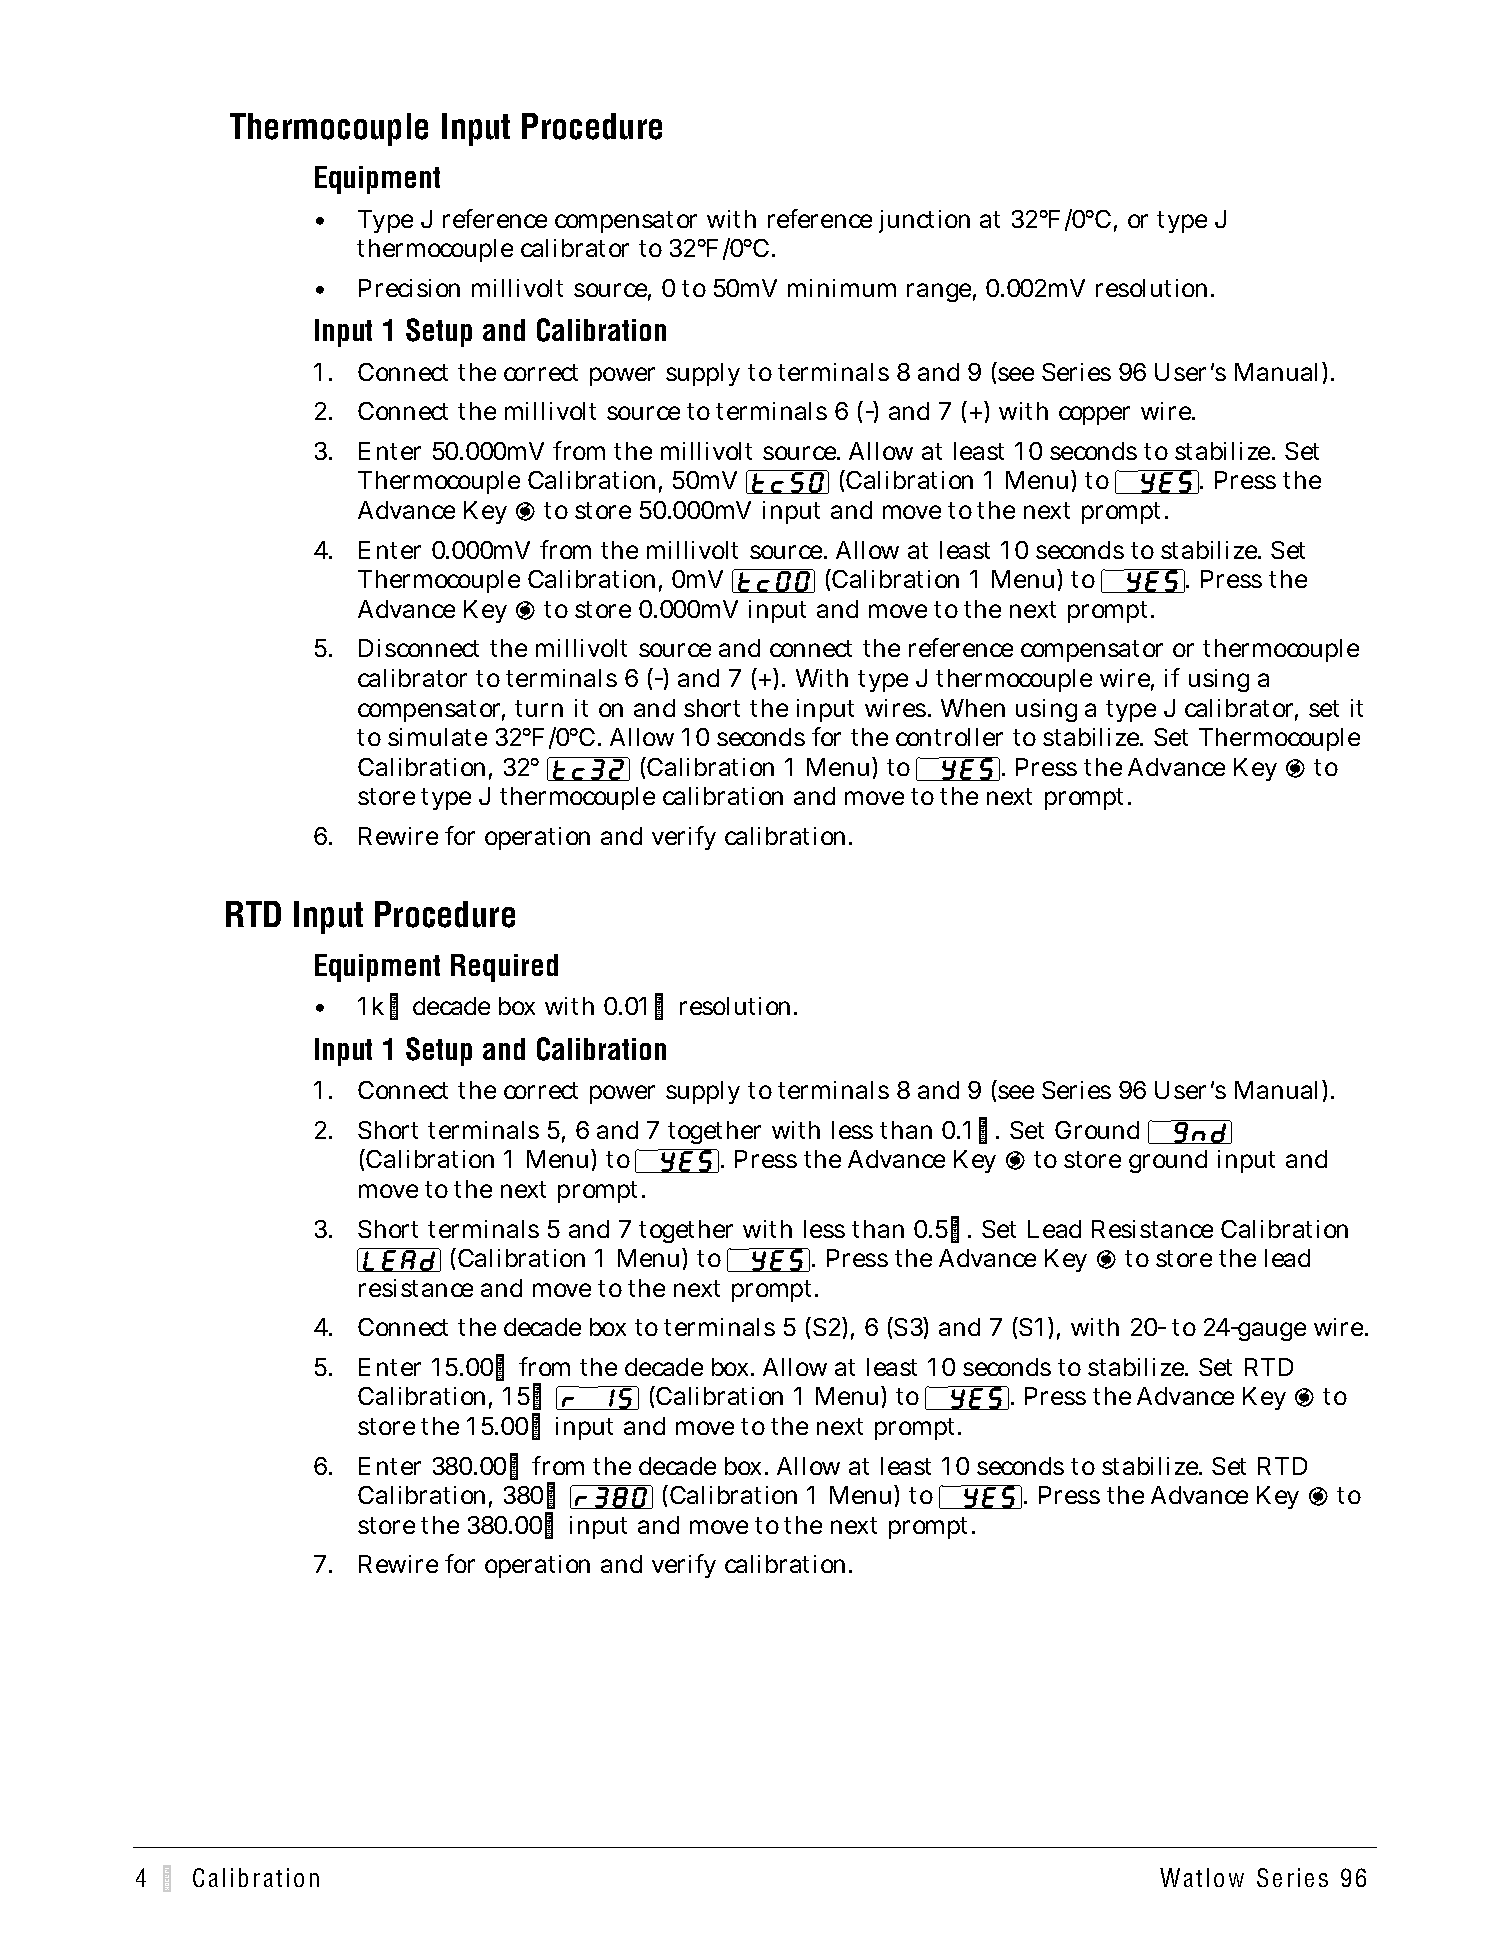 This image has width=1510, height=1955. Describe the element at coordinates (409, 288) in the image. I see `Precision` at that location.
